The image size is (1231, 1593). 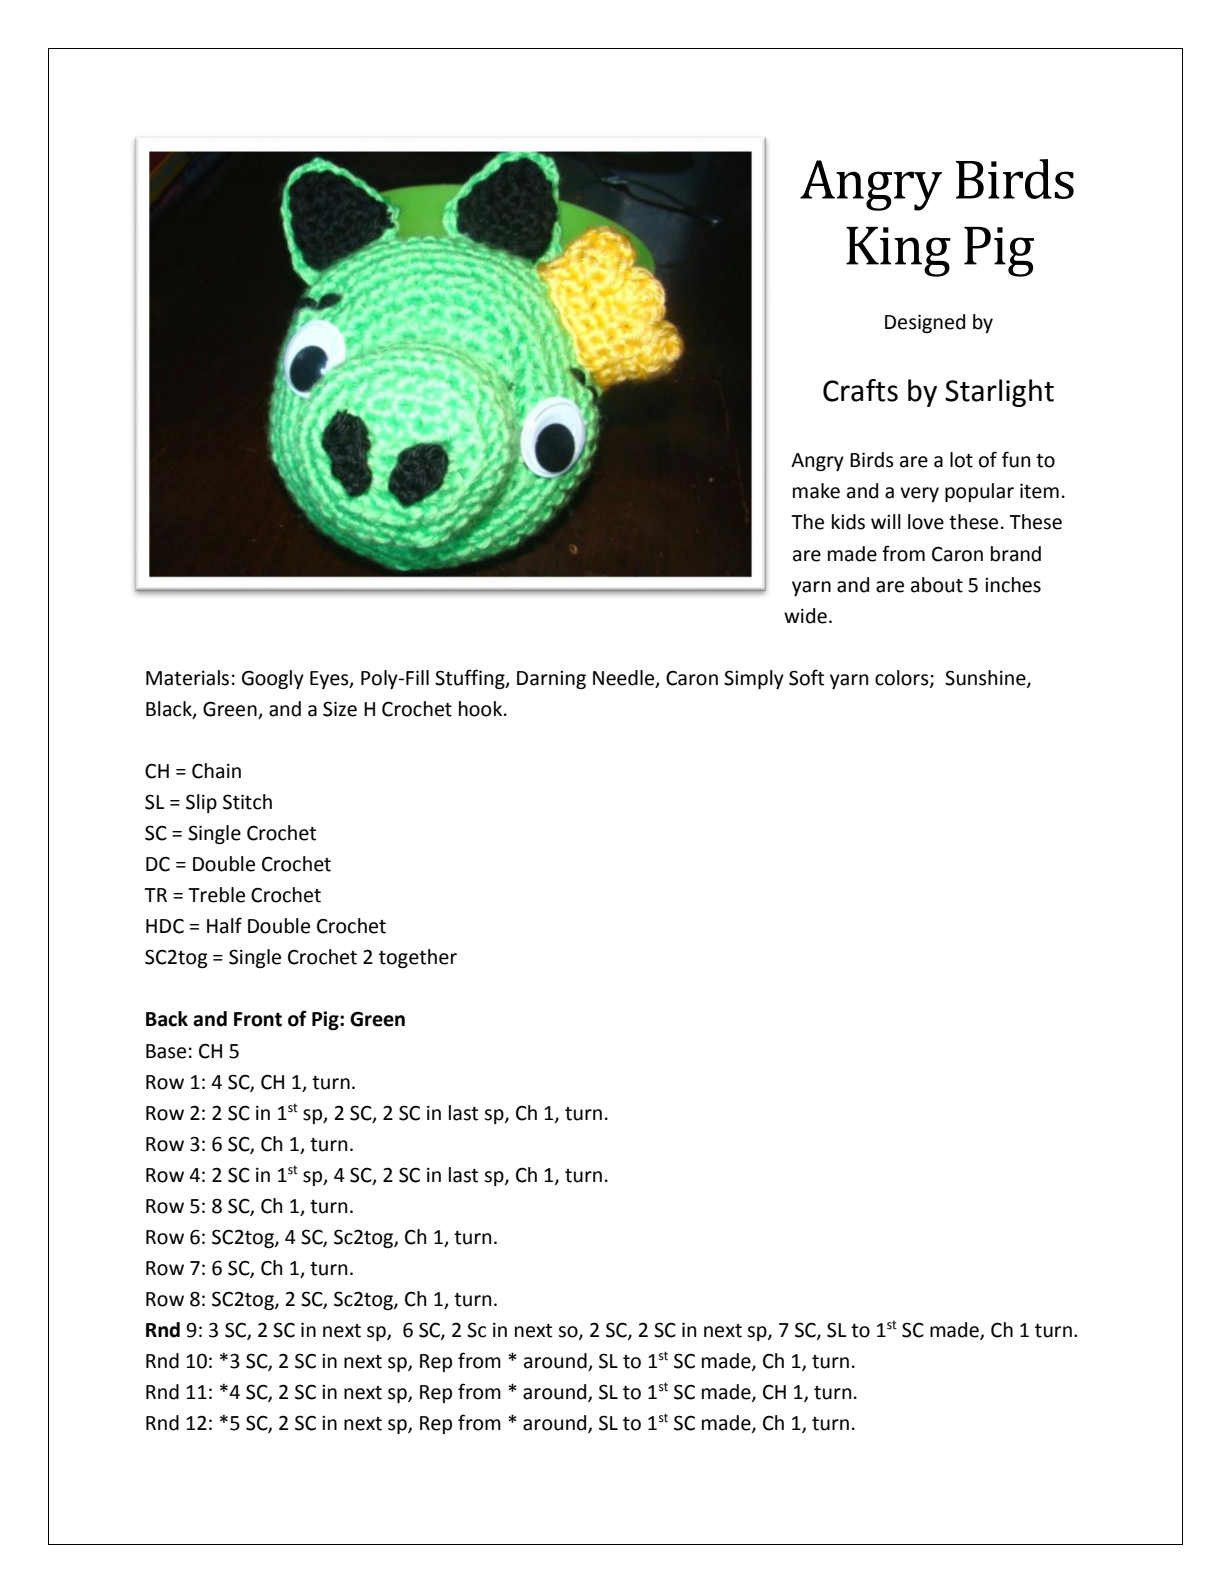 What do you see at coordinates (187, 678) in the image?
I see `Materials` at bounding box center [187, 678].
